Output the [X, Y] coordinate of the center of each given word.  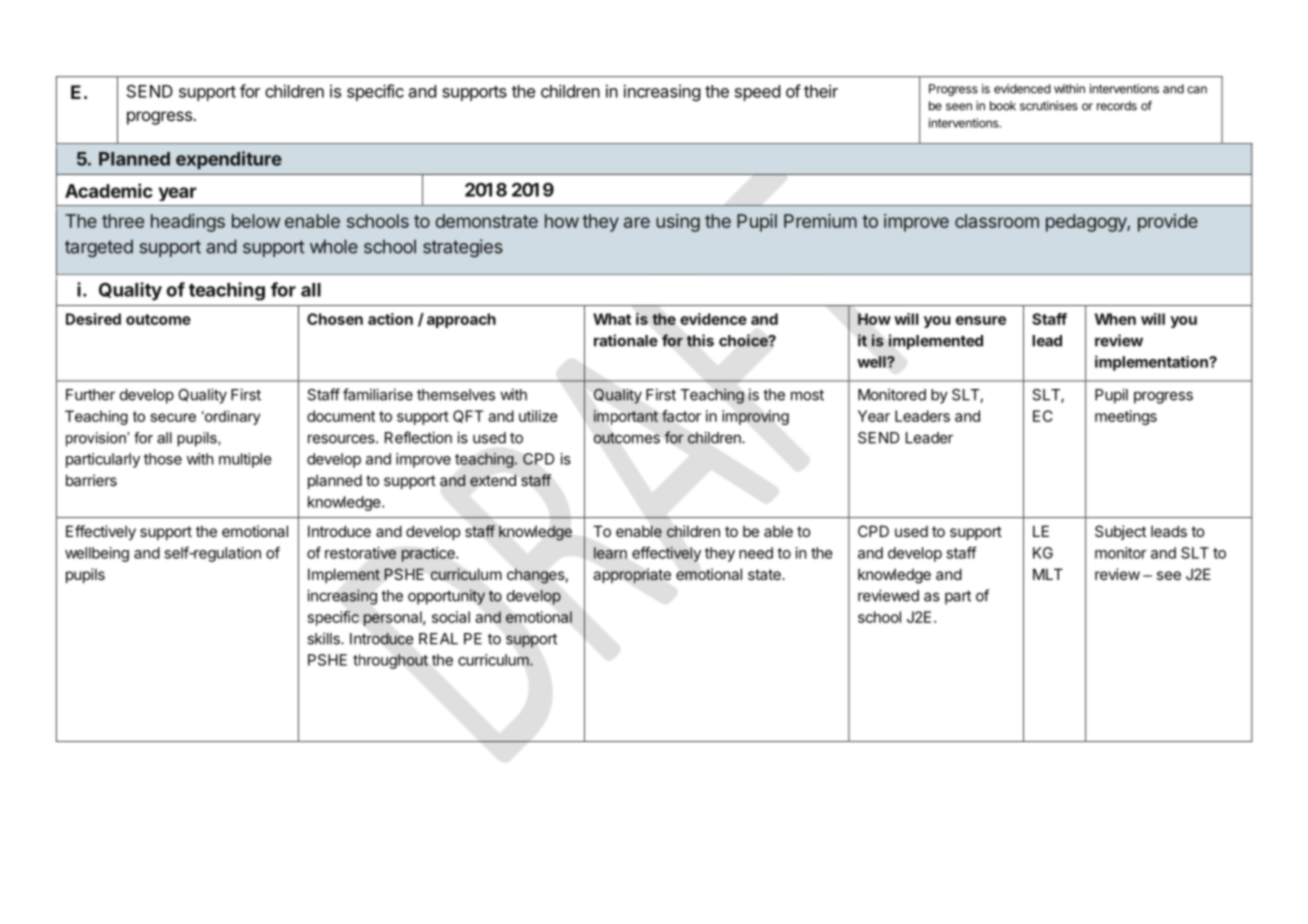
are [637, 222]
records [1117, 106]
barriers [91, 480]
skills [324, 638]
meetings [1126, 417]
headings [188, 223]
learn [610, 553]
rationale [626, 340]
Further [90, 395]
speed [757, 93]
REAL [438, 639]
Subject [1120, 532]
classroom [997, 221]
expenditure [229, 160]
